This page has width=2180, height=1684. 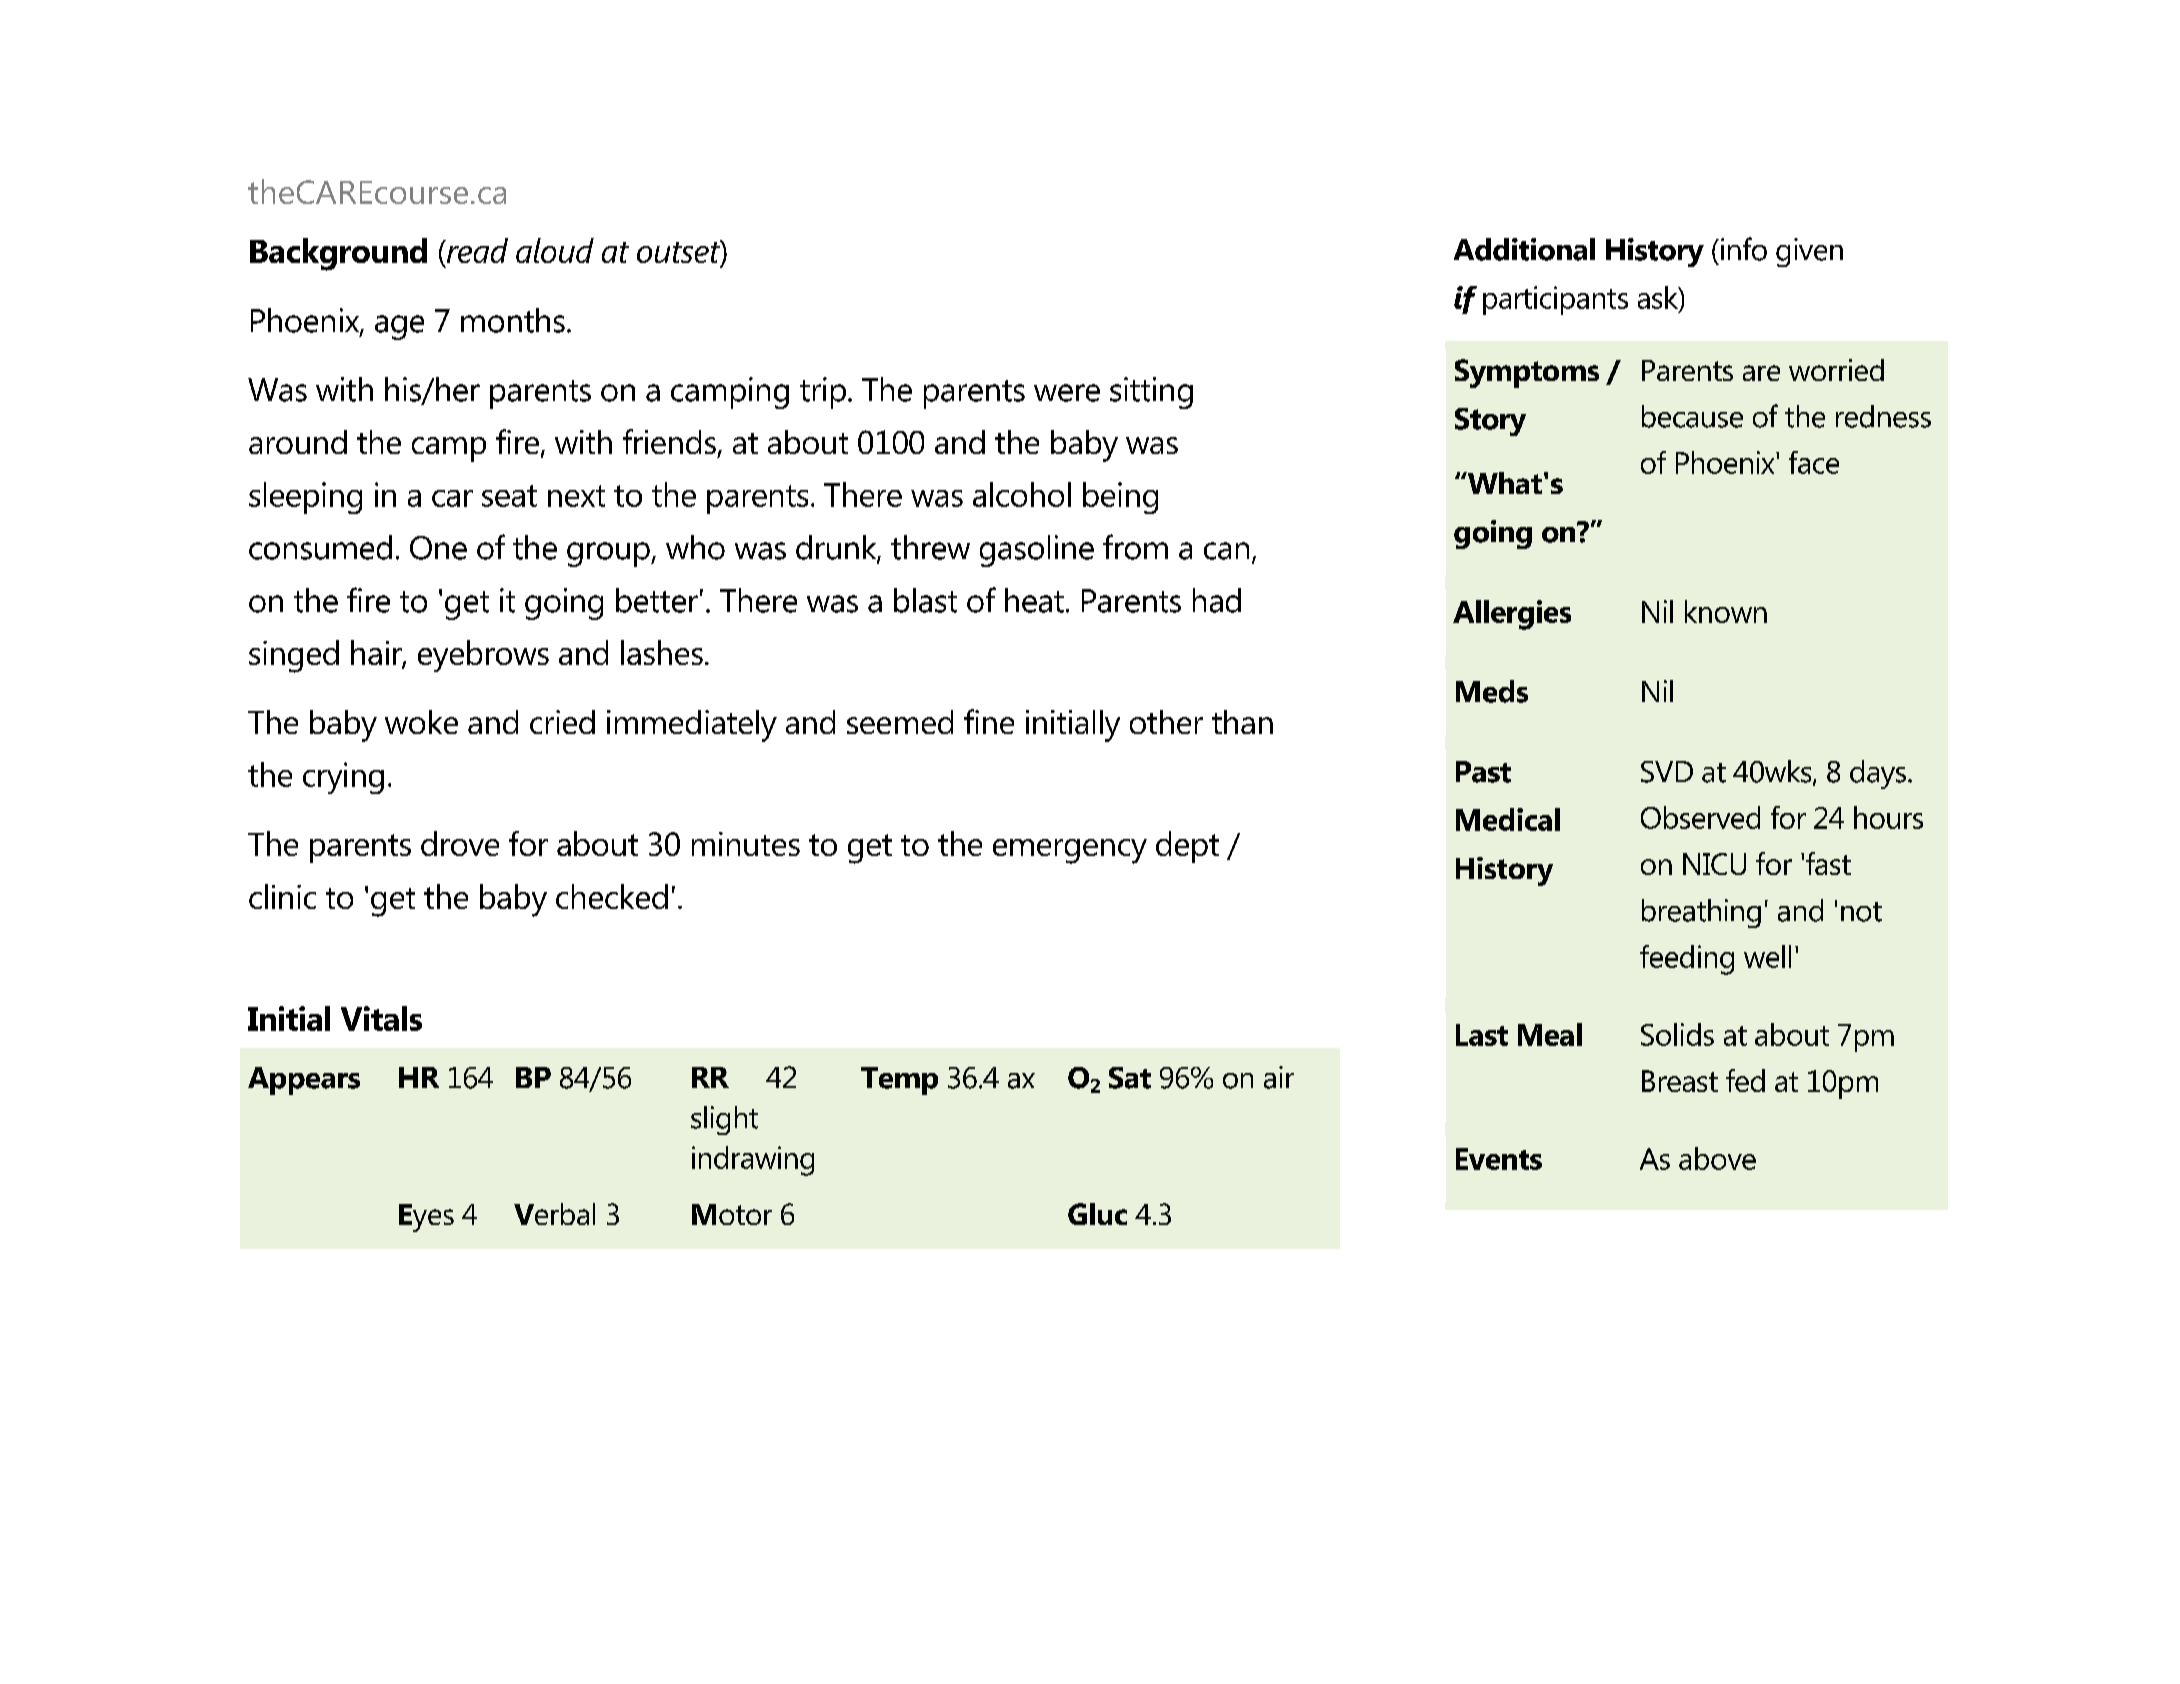 I want to click on Eyes, so click(x=426, y=1218).
